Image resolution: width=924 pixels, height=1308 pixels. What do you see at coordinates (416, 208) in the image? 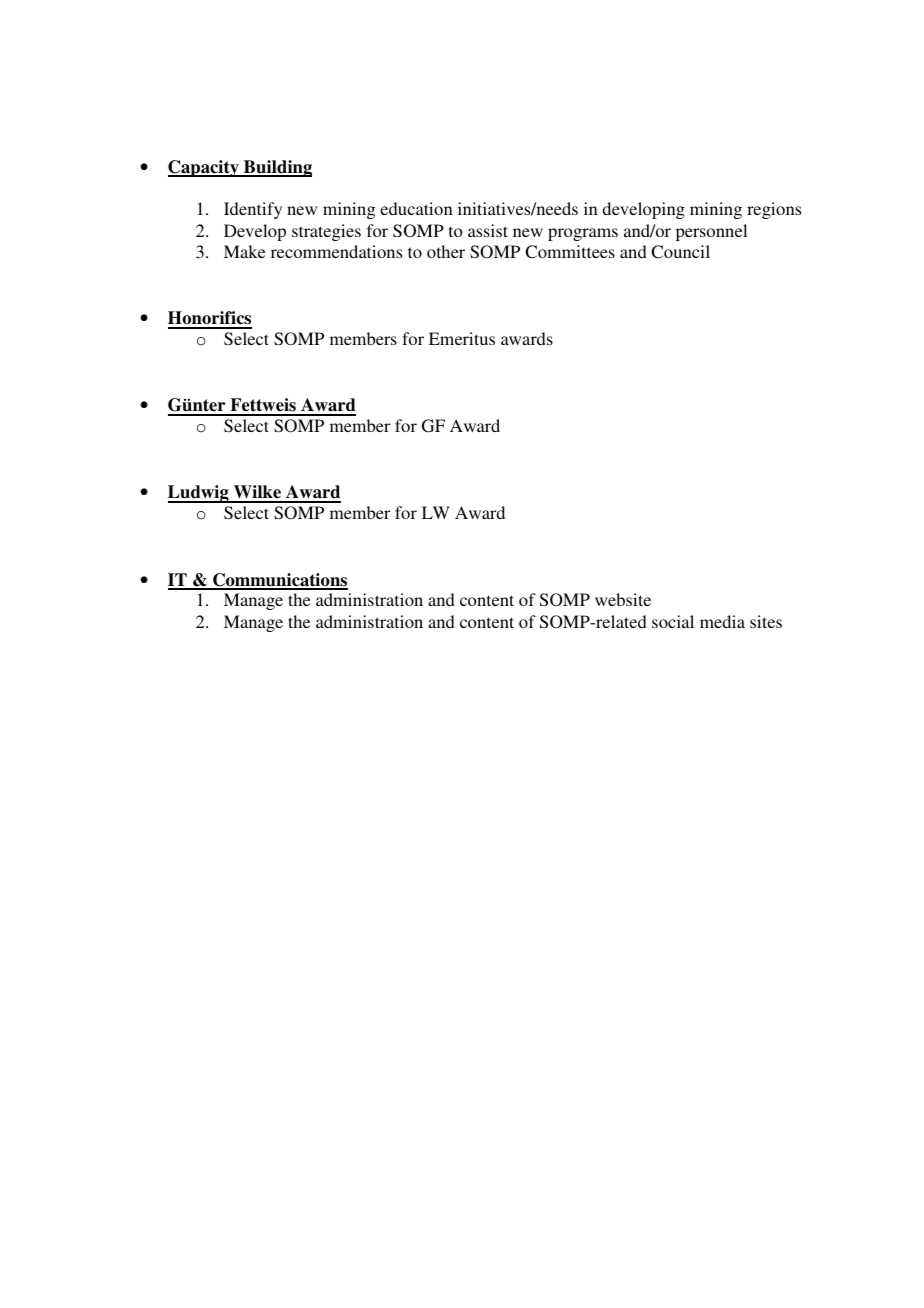
I see `education` at bounding box center [416, 208].
